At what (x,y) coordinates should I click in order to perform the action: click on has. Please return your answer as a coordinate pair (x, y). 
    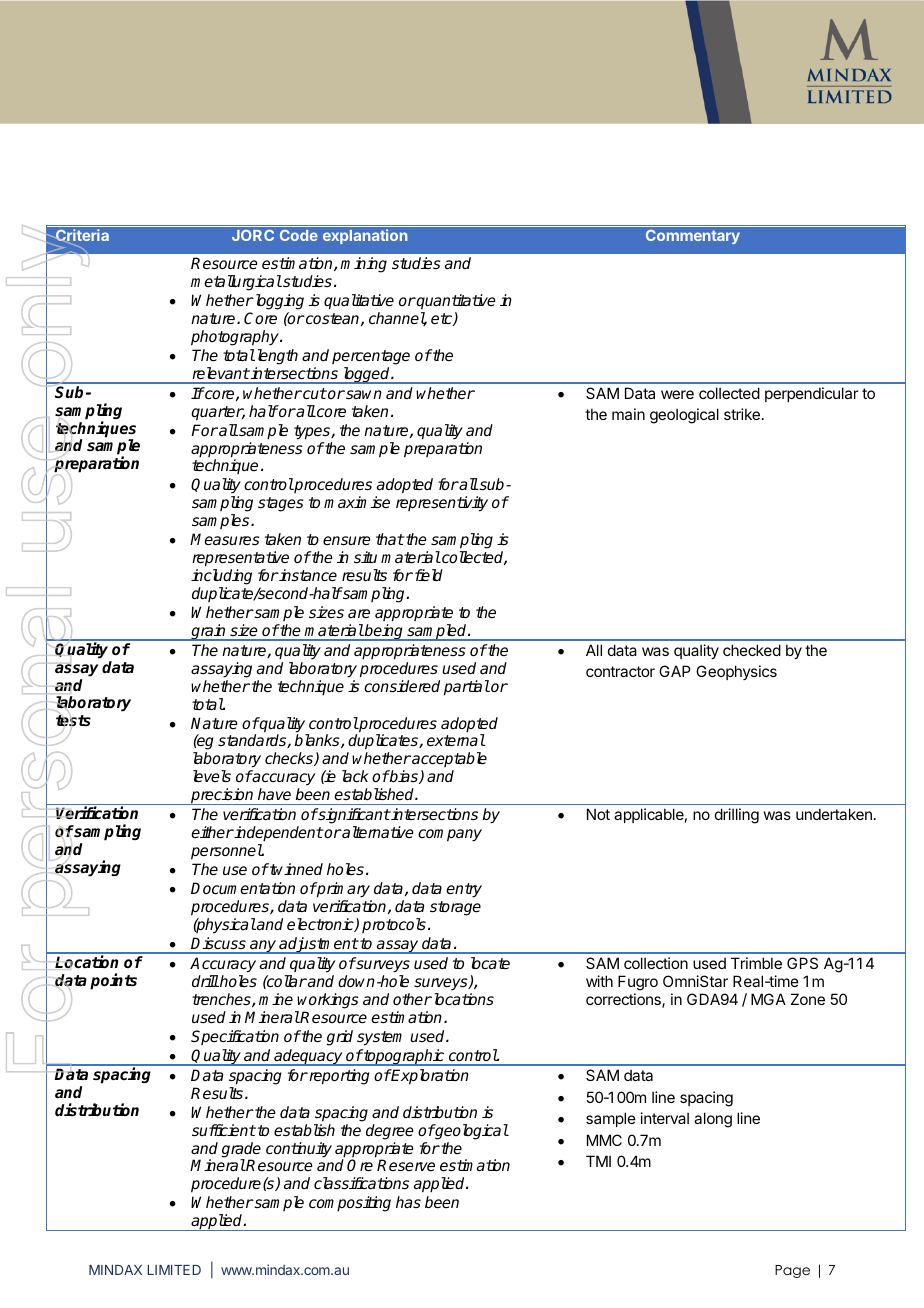
    Looking at the image, I should click on (408, 1202).
